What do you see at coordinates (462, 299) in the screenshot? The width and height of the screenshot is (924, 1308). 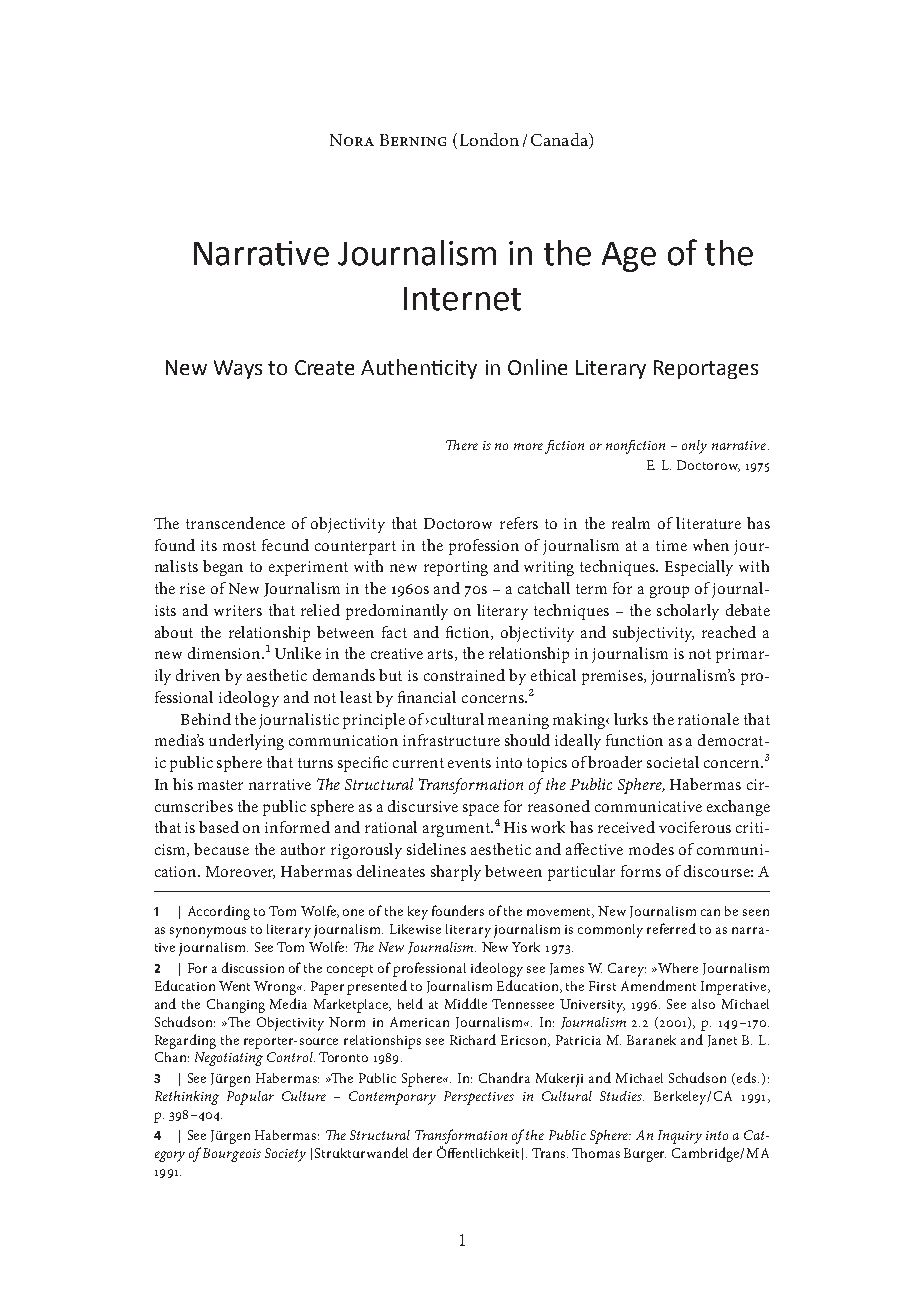 I see `Internet` at bounding box center [462, 299].
